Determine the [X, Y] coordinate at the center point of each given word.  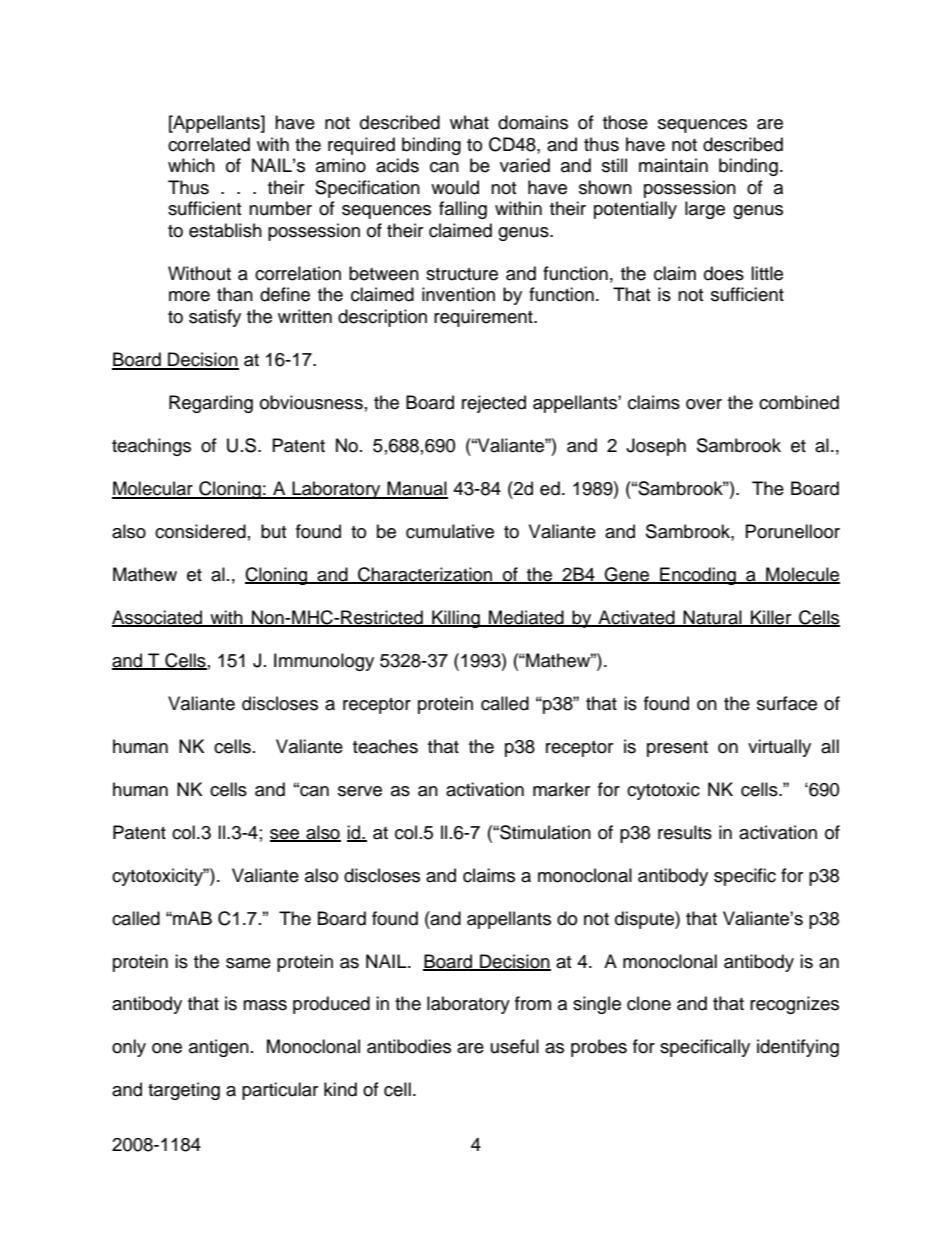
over [704, 404]
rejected [494, 404]
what [469, 122]
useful [515, 1046]
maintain [673, 165]
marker [561, 789]
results [685, 832]
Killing [456, 619]
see [286, 835]
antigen [219, 1048]
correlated [209, 144]
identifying [798, 1048]
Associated [158, 618]
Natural [713, 618]
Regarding [211, 404]
